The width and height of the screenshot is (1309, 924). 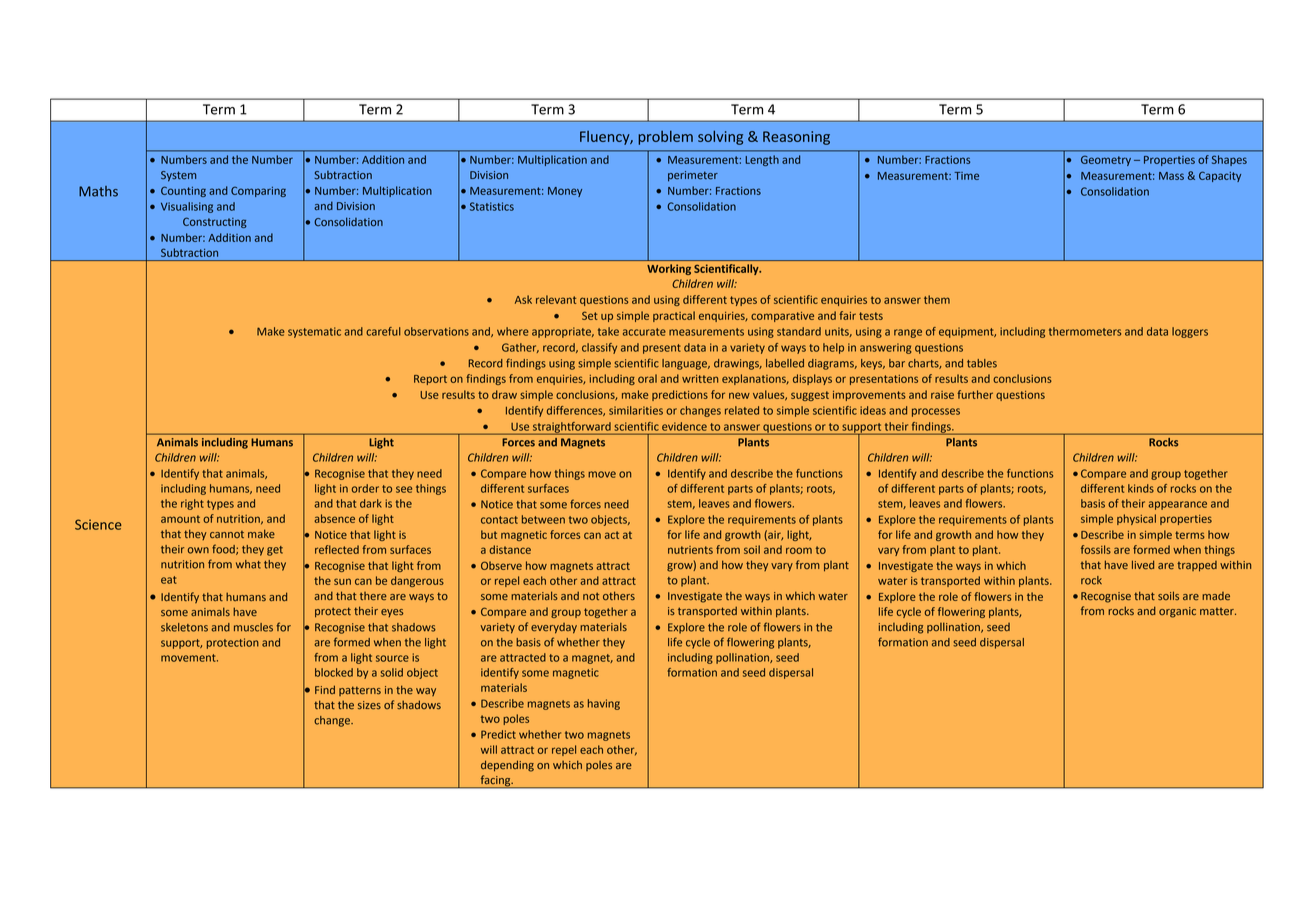 I want to click on having, so click(x=604, y=704).
